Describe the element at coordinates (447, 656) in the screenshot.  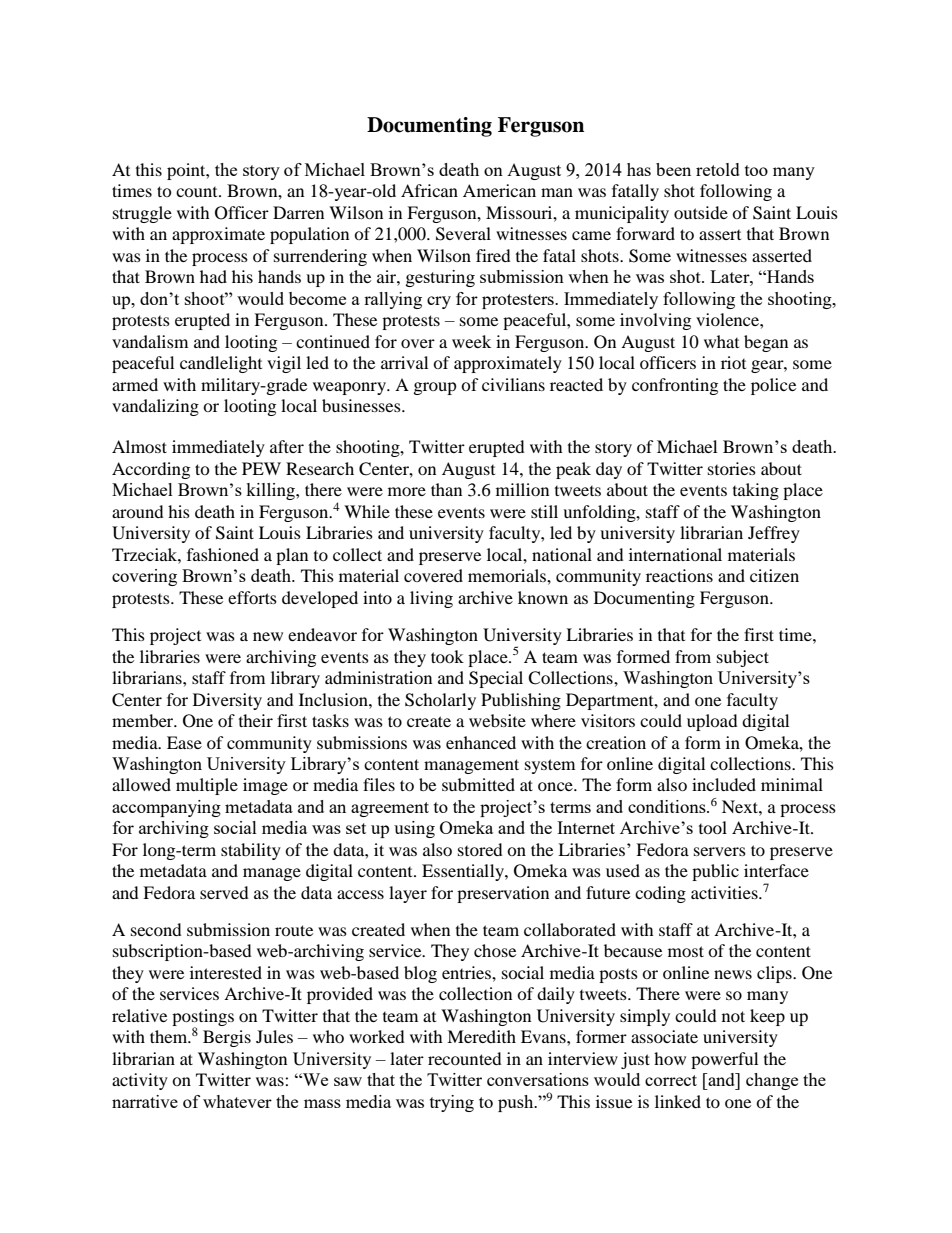
I see `took` at that location.
